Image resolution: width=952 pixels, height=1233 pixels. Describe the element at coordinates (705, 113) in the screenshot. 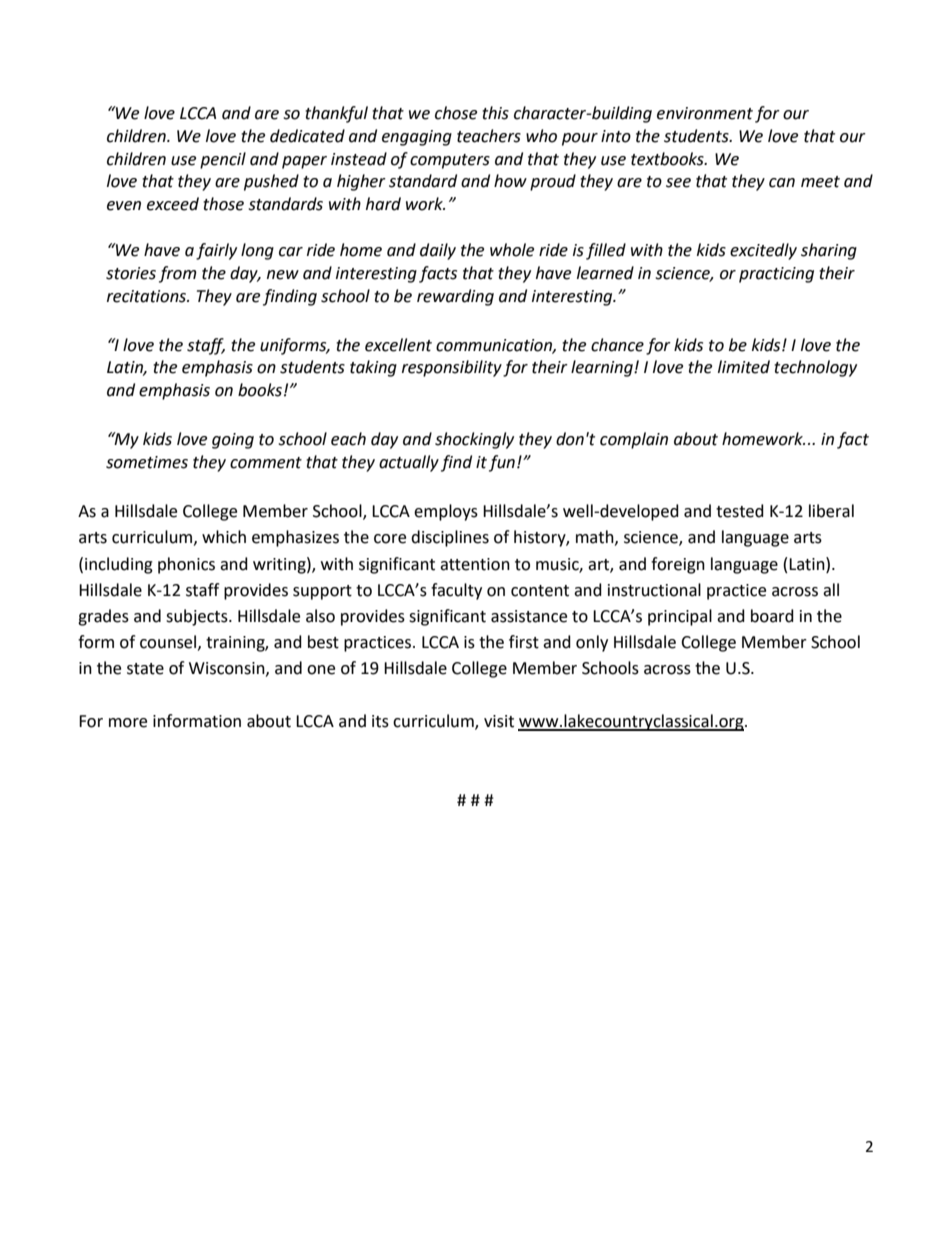

I see `environment` at that location.
